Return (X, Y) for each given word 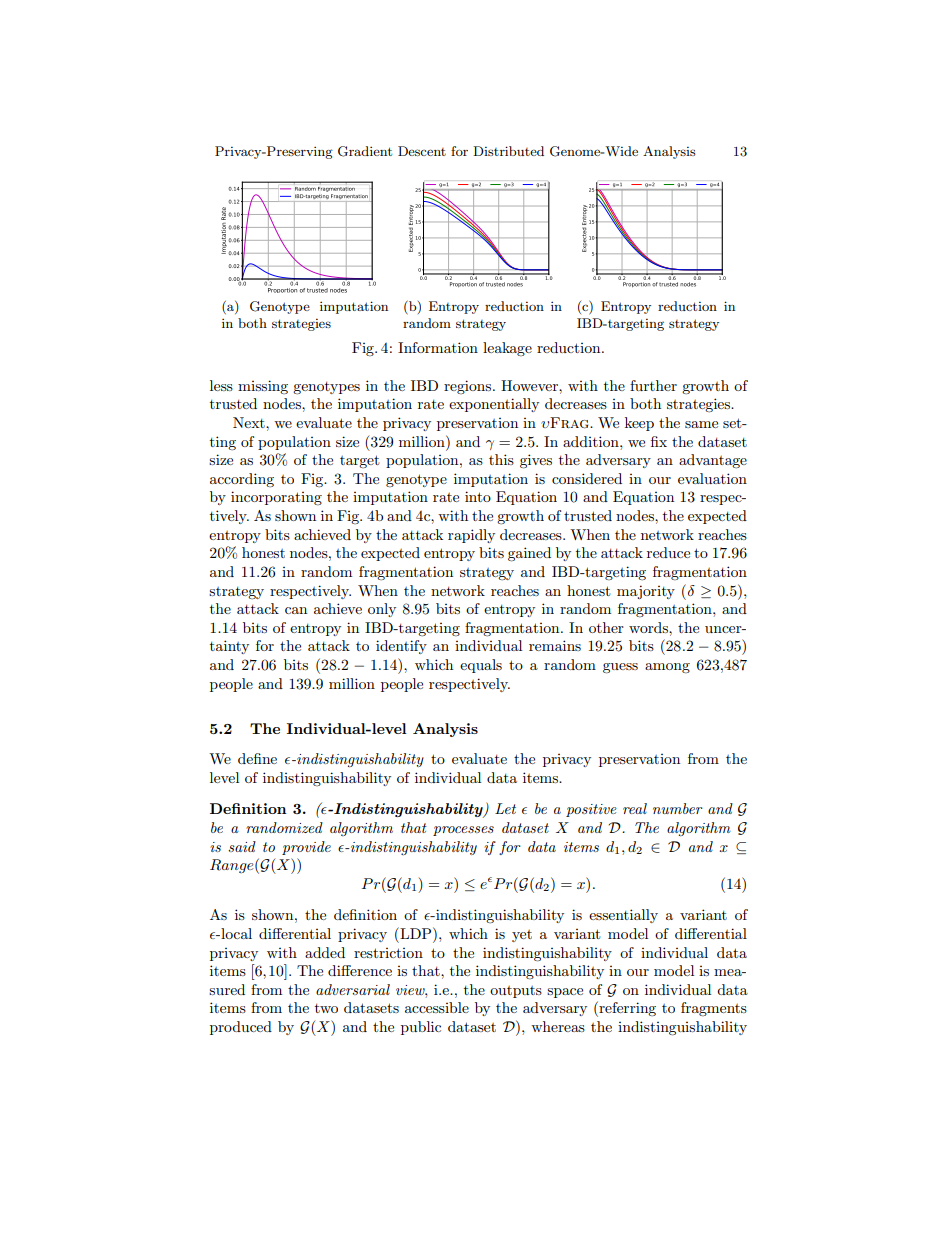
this (501, 459)
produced (241, 1028)
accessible (437, 1007)
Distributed (508, 151)
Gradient (365, 151)
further (653, 385)
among (667, 668)
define (257, 758)
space (565, 993)
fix (659, 441)
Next (250, 422)
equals (481, 666)
